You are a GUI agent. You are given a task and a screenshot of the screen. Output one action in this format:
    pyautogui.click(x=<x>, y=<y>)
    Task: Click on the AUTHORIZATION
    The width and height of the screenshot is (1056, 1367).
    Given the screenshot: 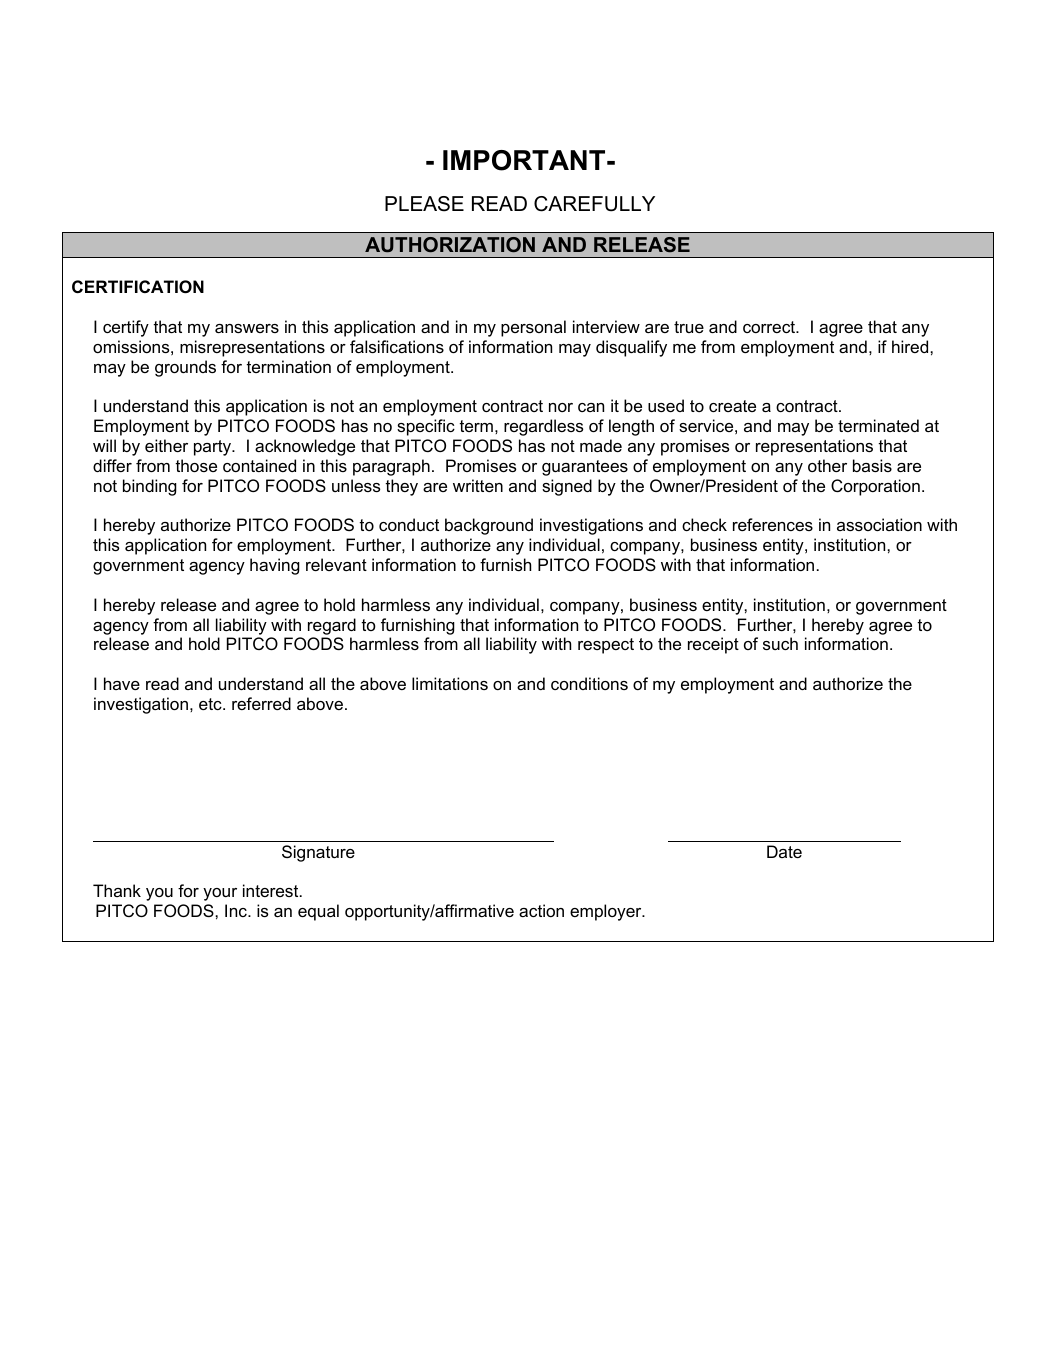 What is the action you would take?
    pyautogui.click(x=450, y=244)
